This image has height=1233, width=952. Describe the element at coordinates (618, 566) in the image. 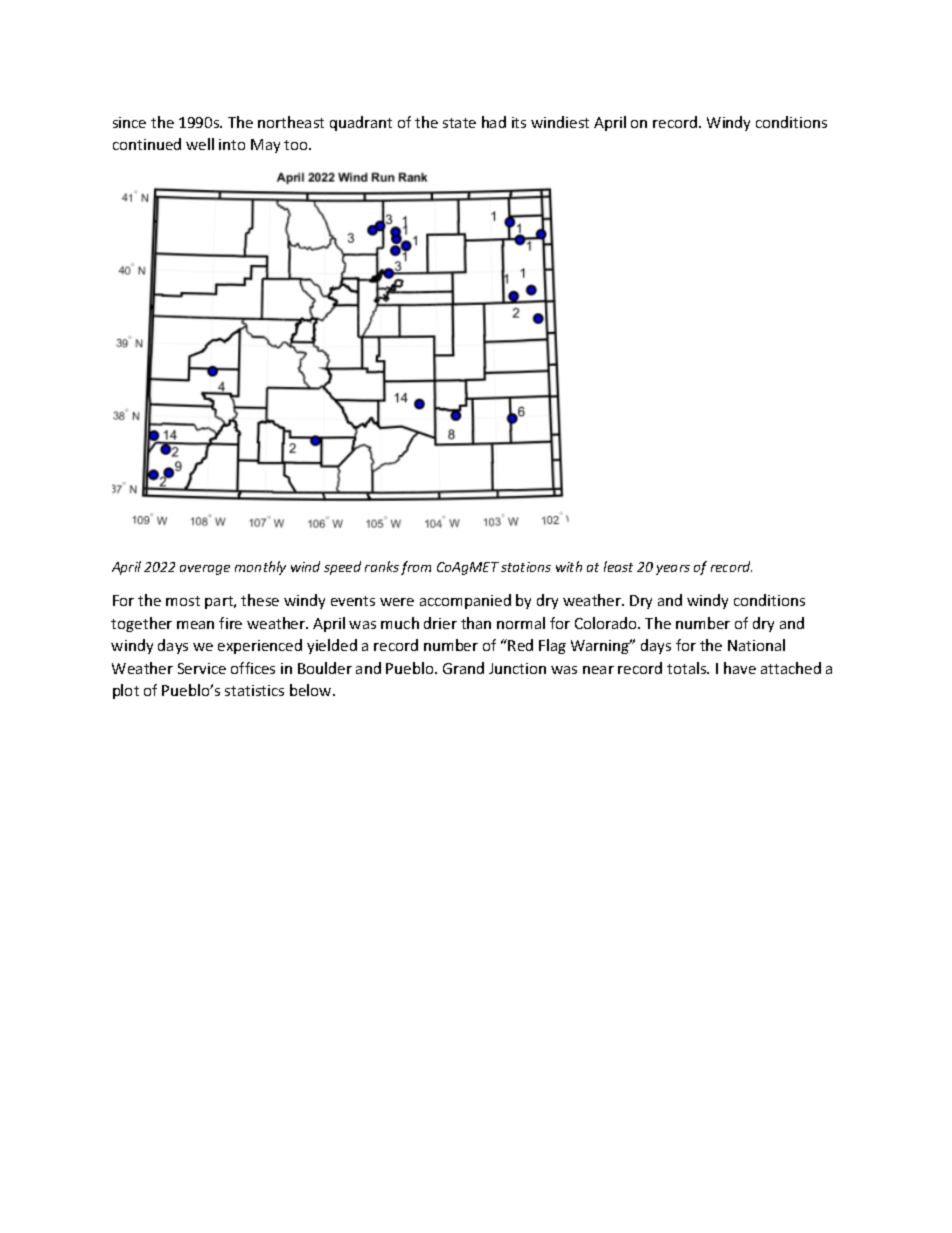

I see `least` at that location.
